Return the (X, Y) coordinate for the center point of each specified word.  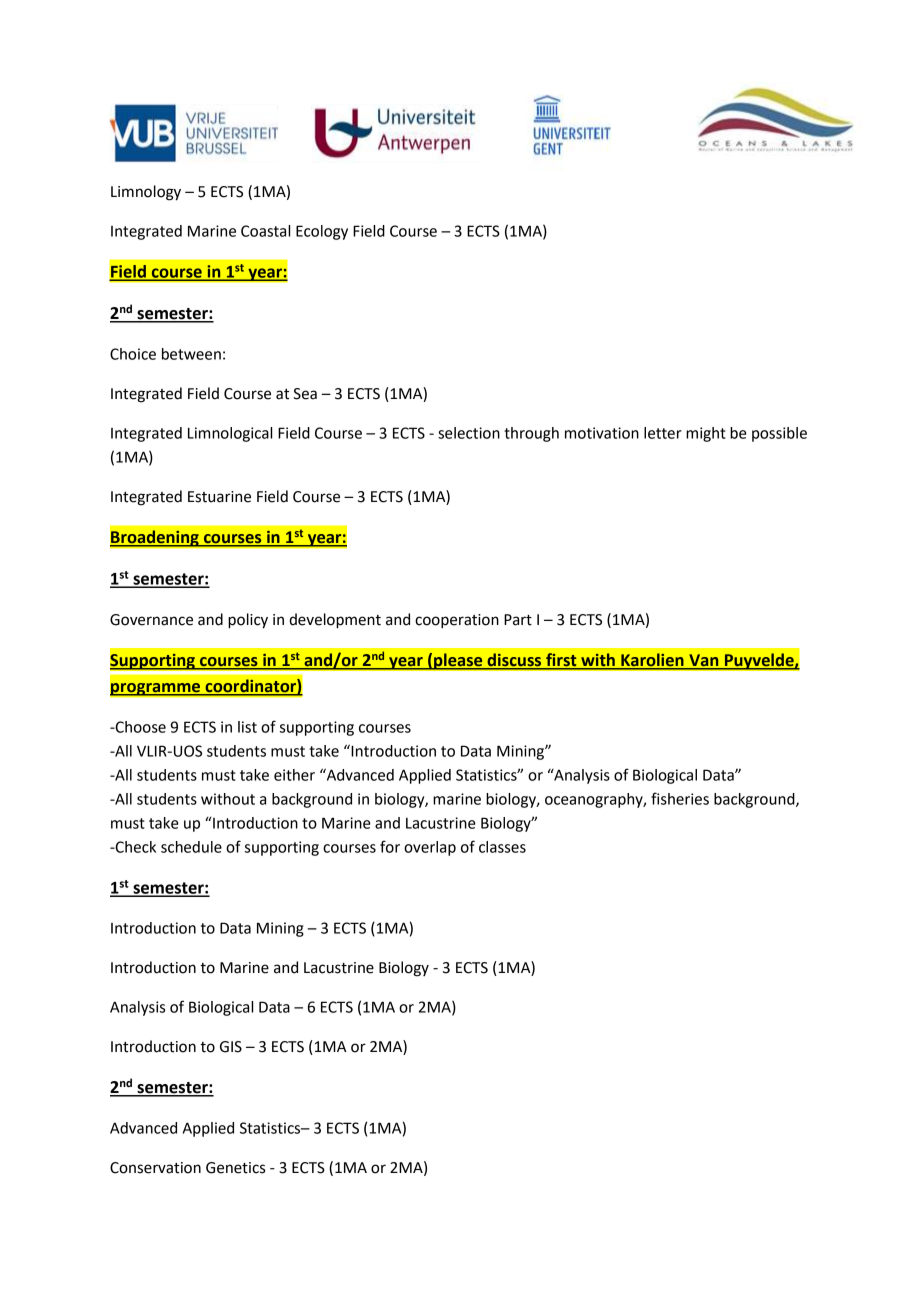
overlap (430, 848)
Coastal (265, 231)
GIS (231, 1047)
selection (469, 433)
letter (663, 433)
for (390, 846)
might (706, 434)
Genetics (235, 1168)
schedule (191, 847)
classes (502, 847)
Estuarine (219, 497)
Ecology (322, 232)
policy (248, 621)
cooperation (457, 621)
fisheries (680, 798)
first (561, 661)
